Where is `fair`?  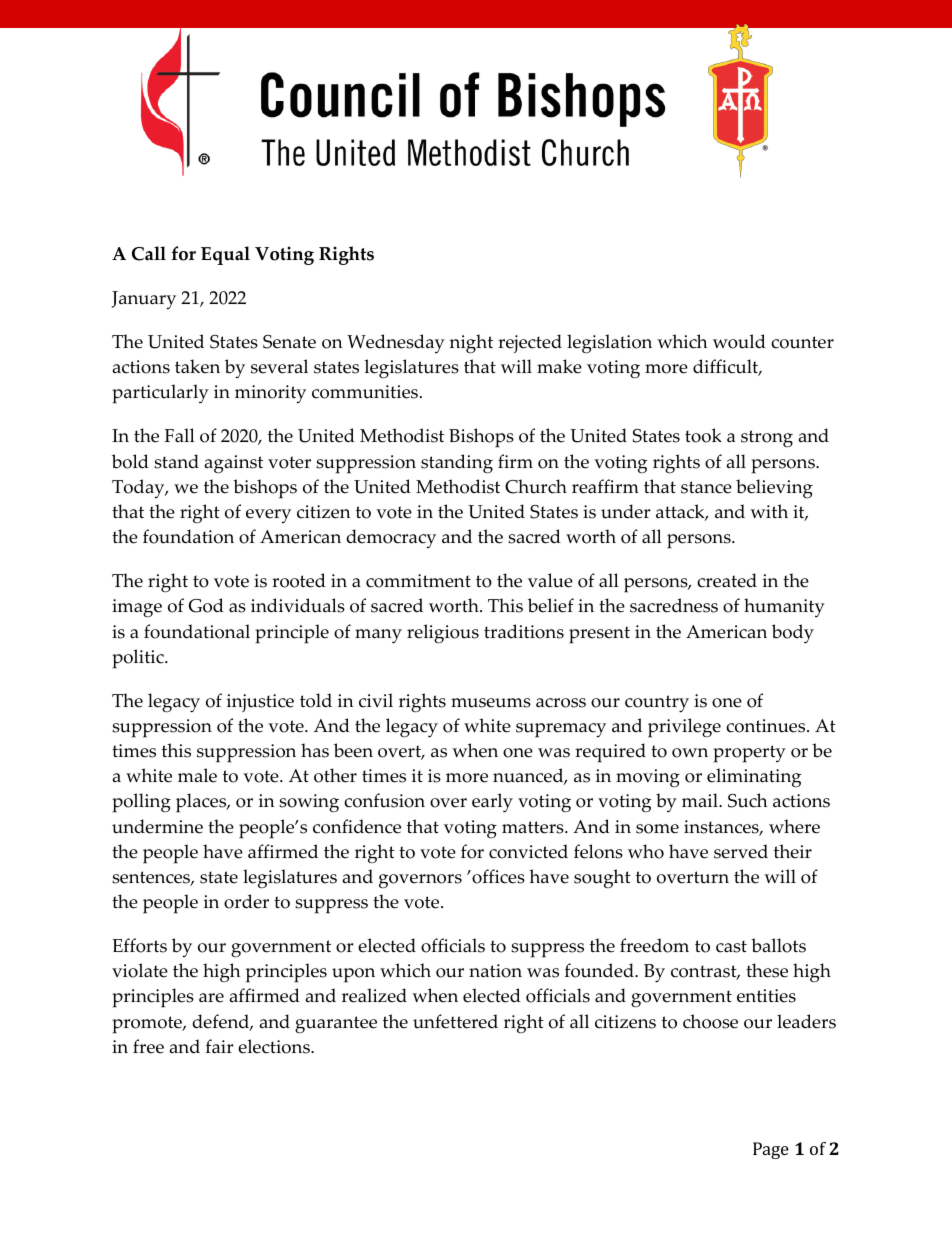 fair is located at coordinates (219, 1046).
